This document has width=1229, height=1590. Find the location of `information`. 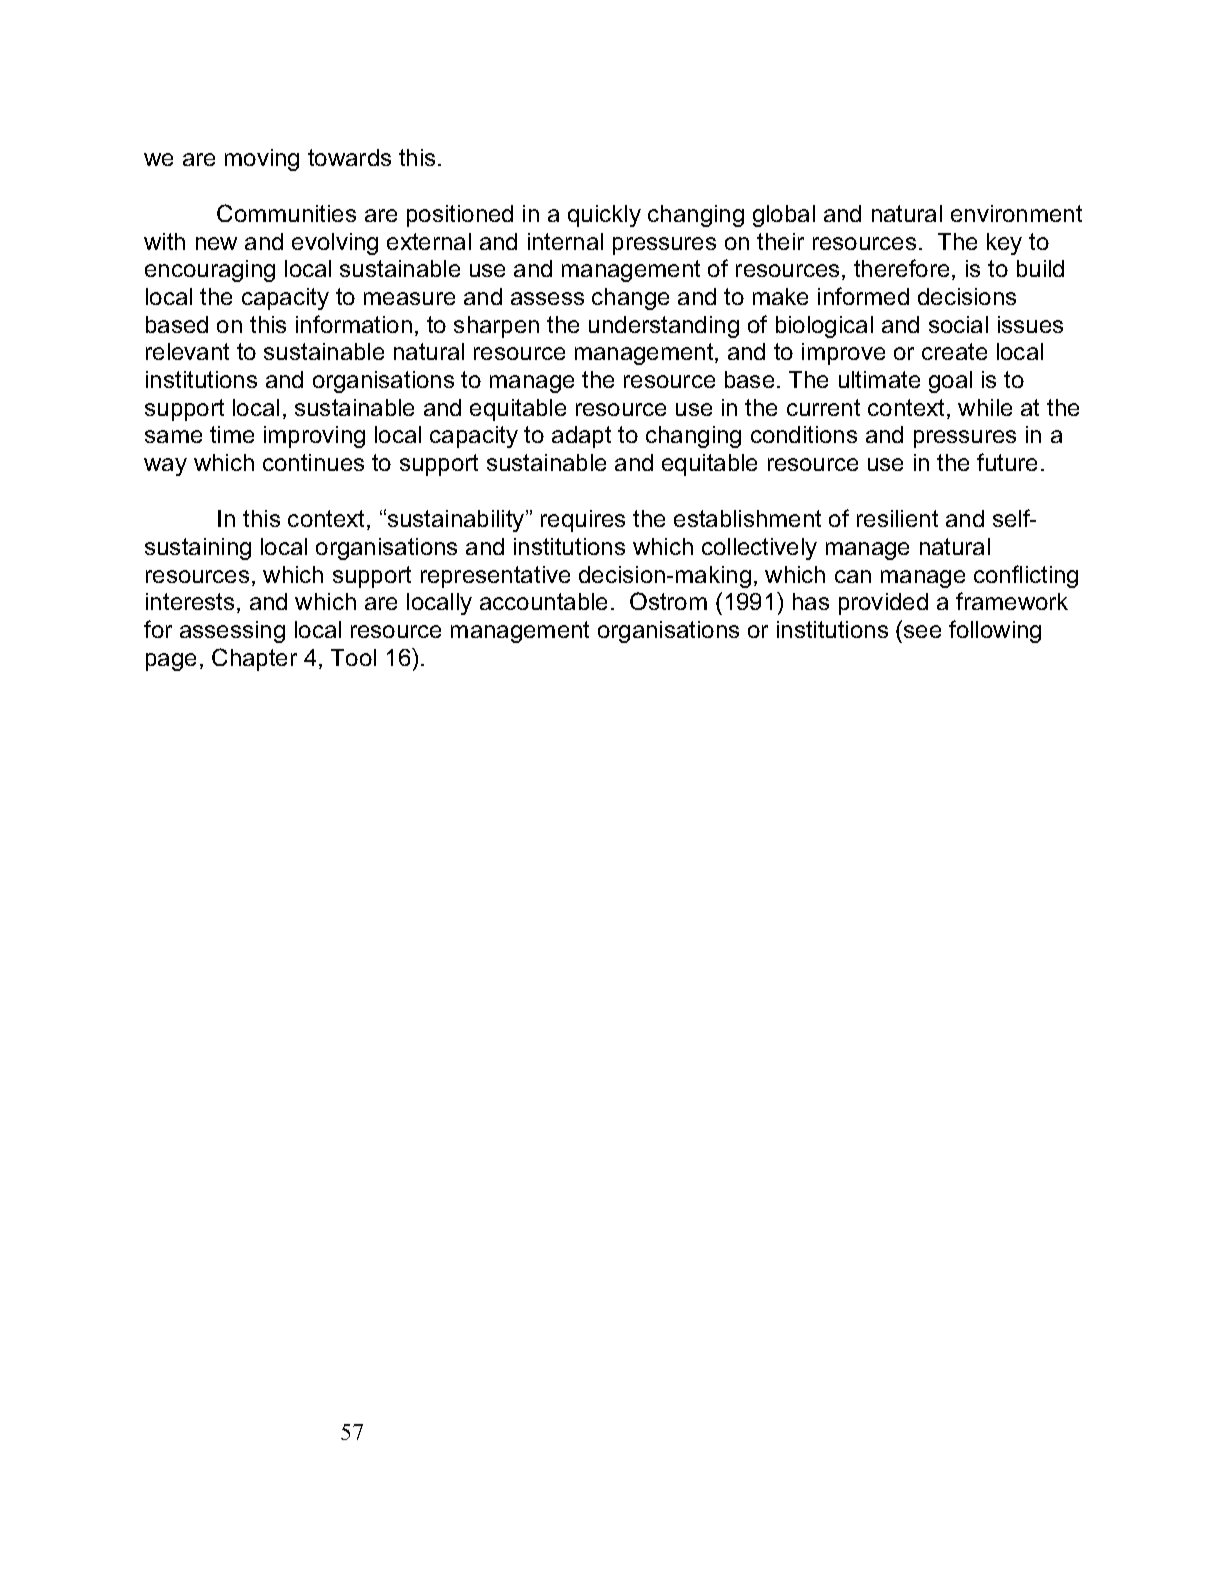

information is located at coordinates (354, 324).
